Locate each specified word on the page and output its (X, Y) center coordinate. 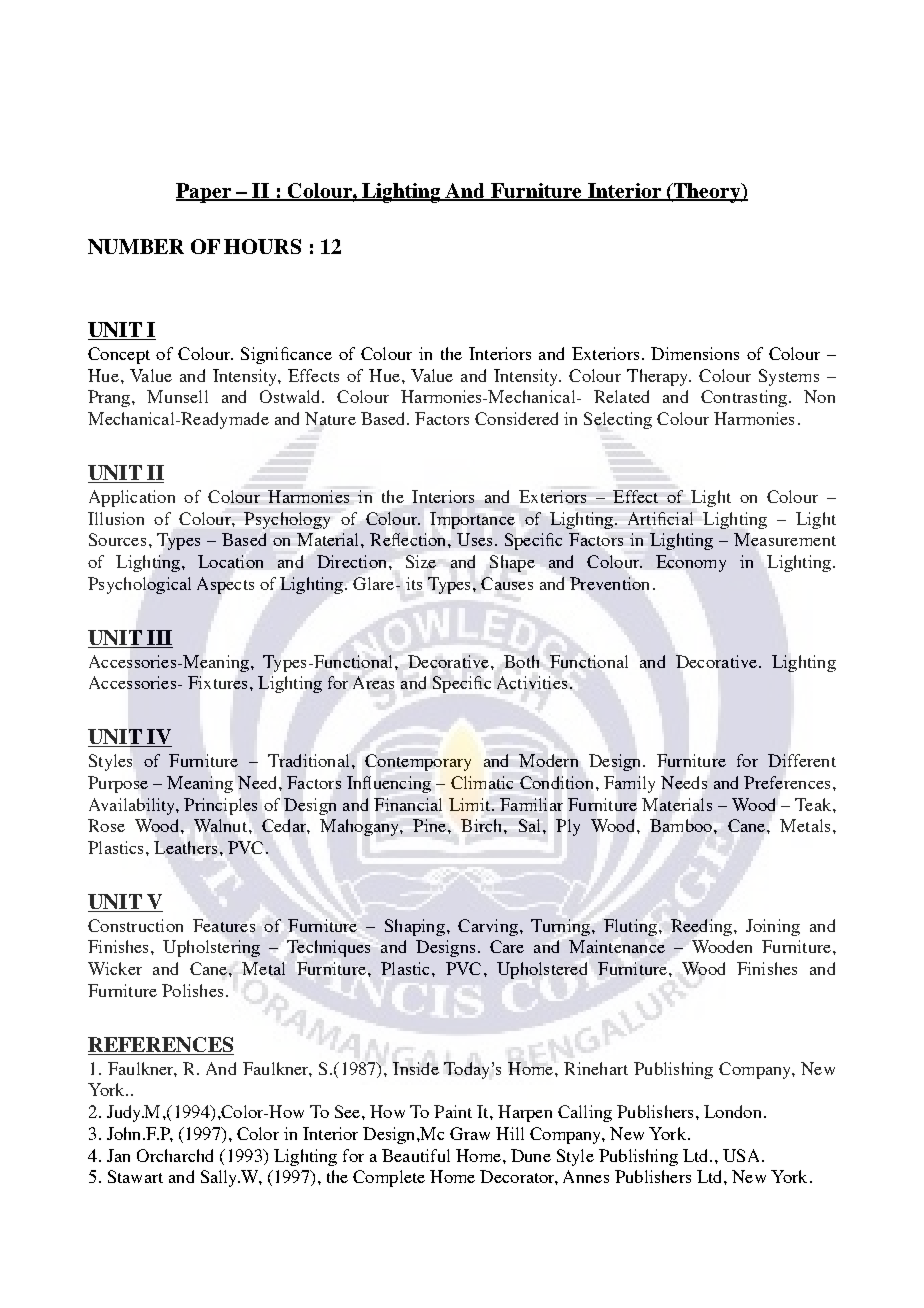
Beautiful (416, 1155)
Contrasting (744, 398)
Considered (516, 418)
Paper (204, 193)
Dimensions (695, 353)
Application (132, 498)
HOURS (262, 246)
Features (224, 925)
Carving (488, 927)
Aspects (225, 585)
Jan (118, 1155)
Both (521, 661)
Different (802, 760)
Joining (773, 927)
